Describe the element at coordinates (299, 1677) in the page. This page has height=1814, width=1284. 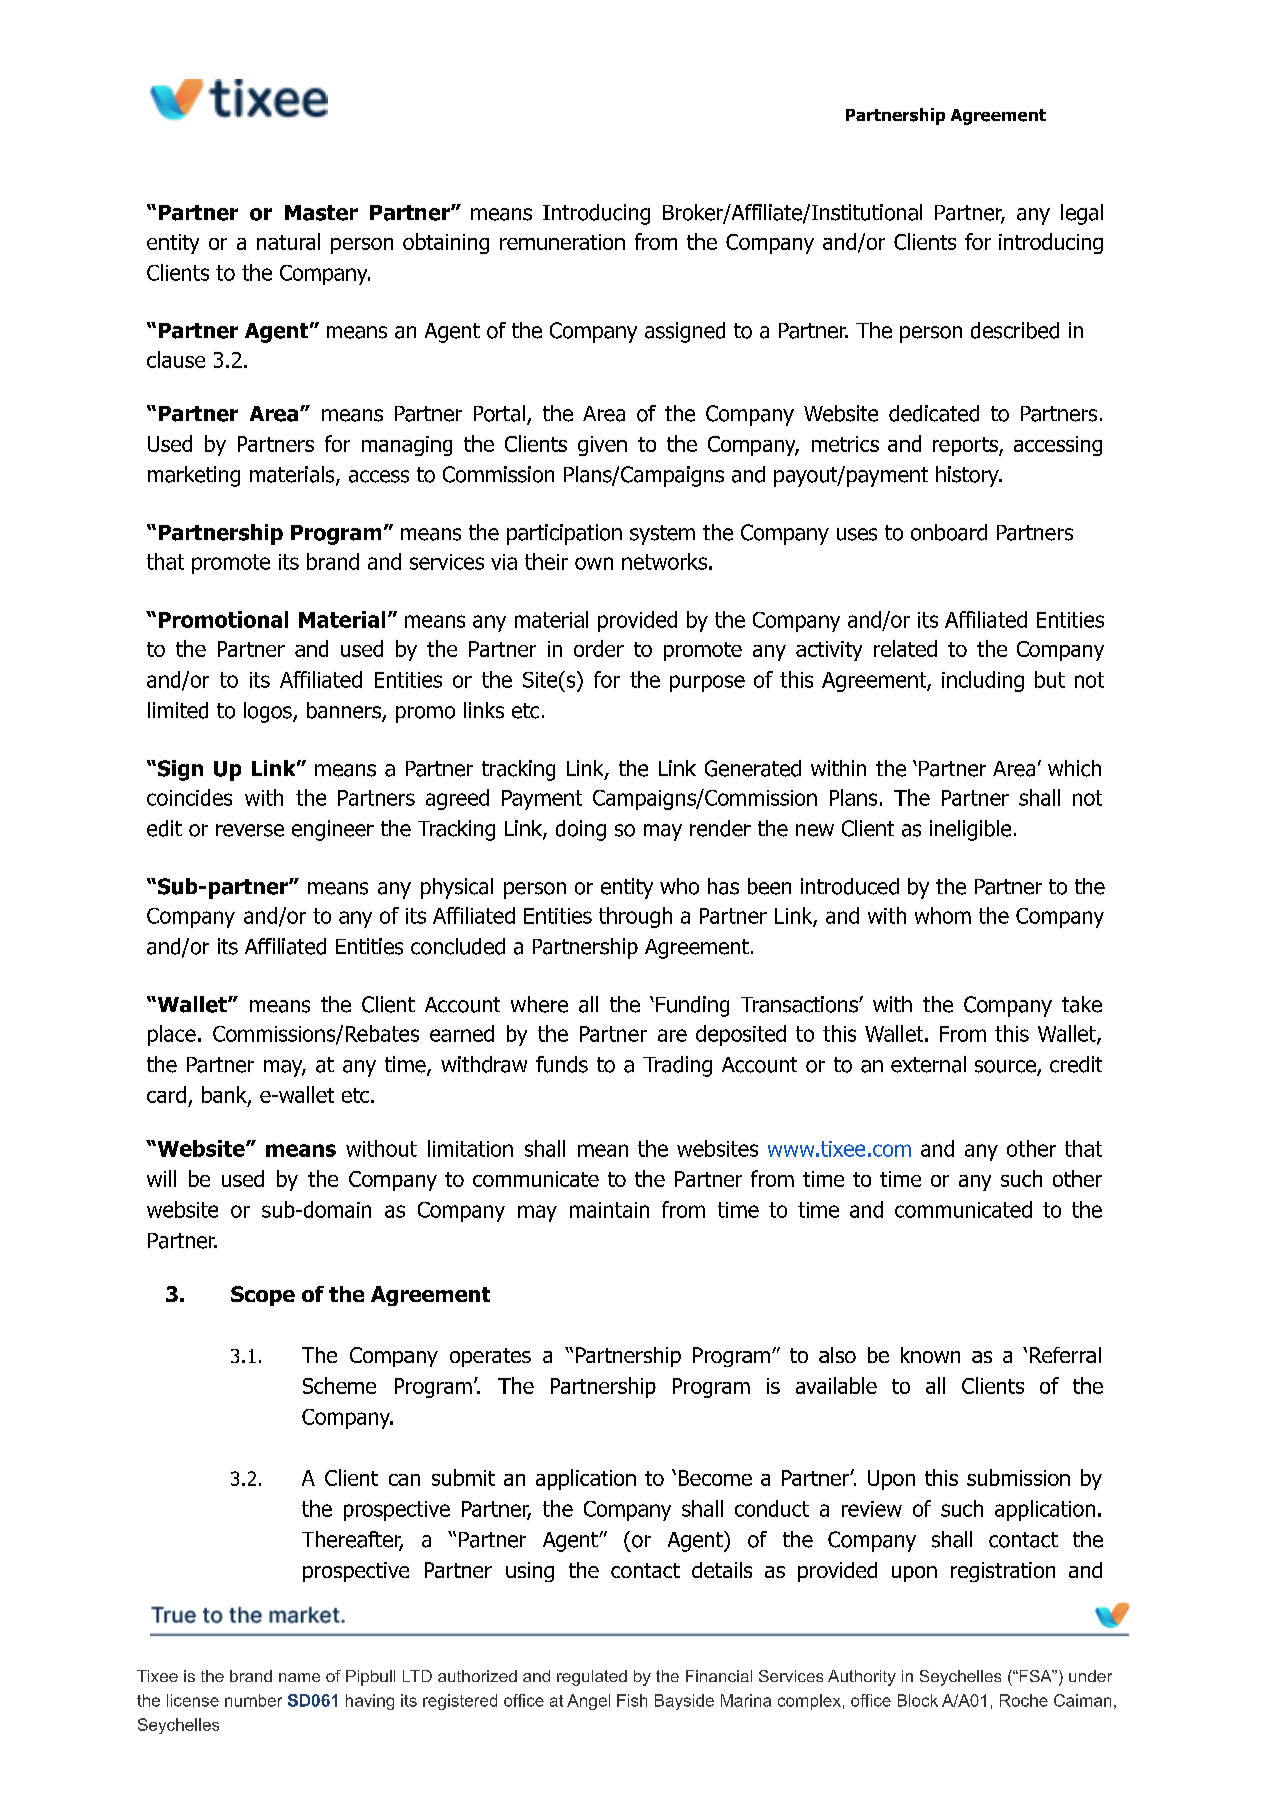
I see `name` at that location.
